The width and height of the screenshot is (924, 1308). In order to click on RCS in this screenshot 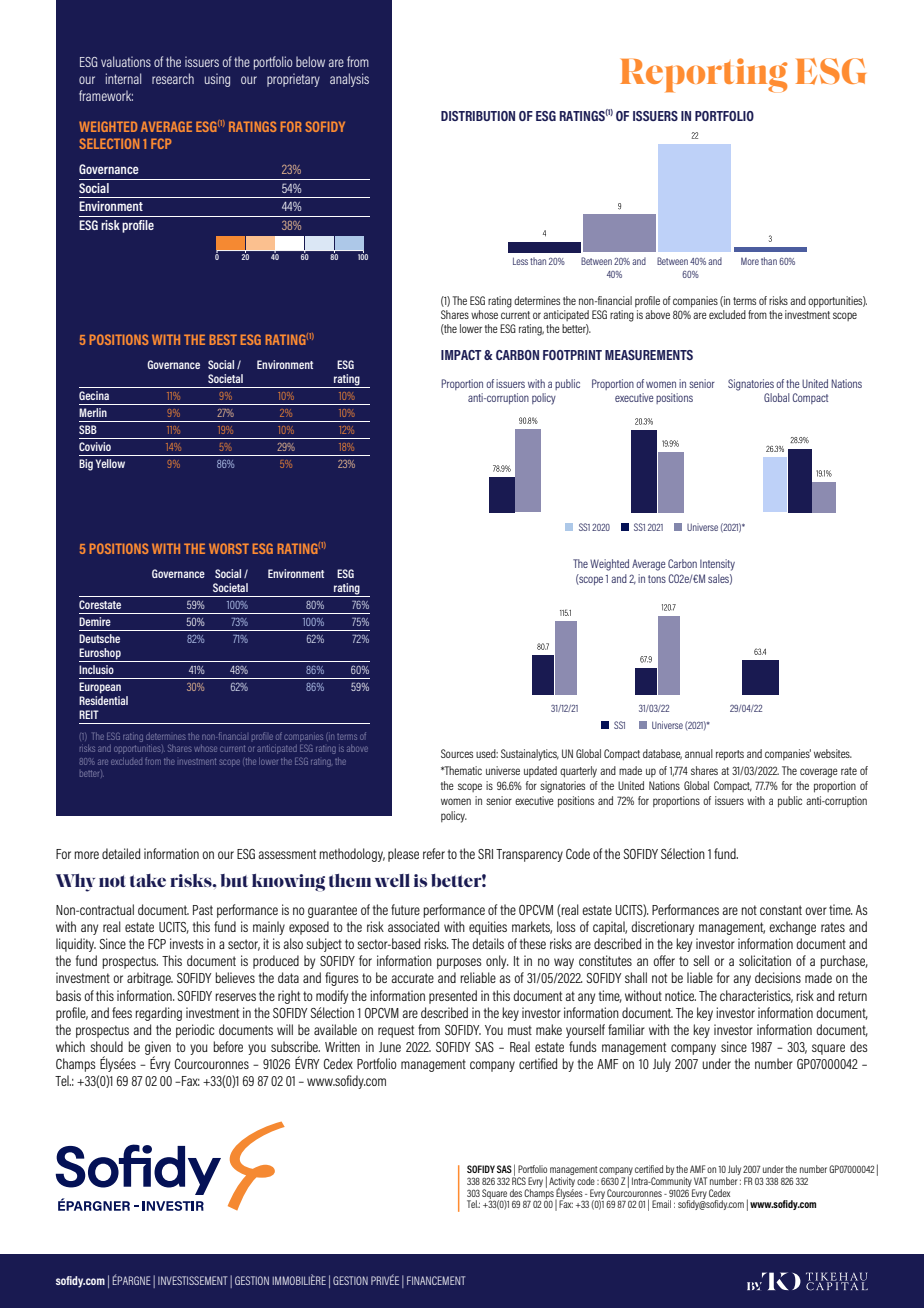, I will do `click(519, 1180)`.
